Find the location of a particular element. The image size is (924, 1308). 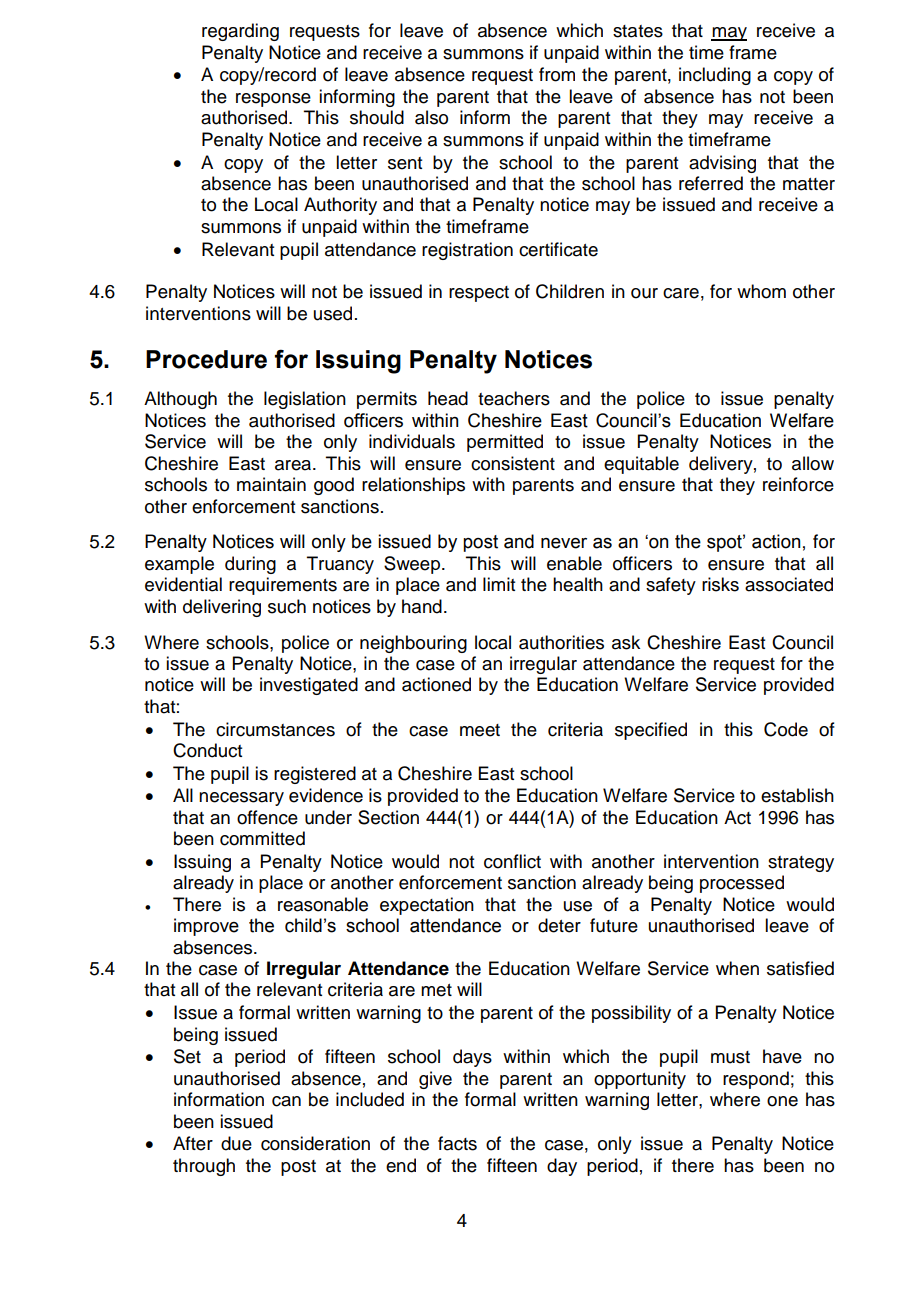

requirements is located at coordinates (283, 586).
